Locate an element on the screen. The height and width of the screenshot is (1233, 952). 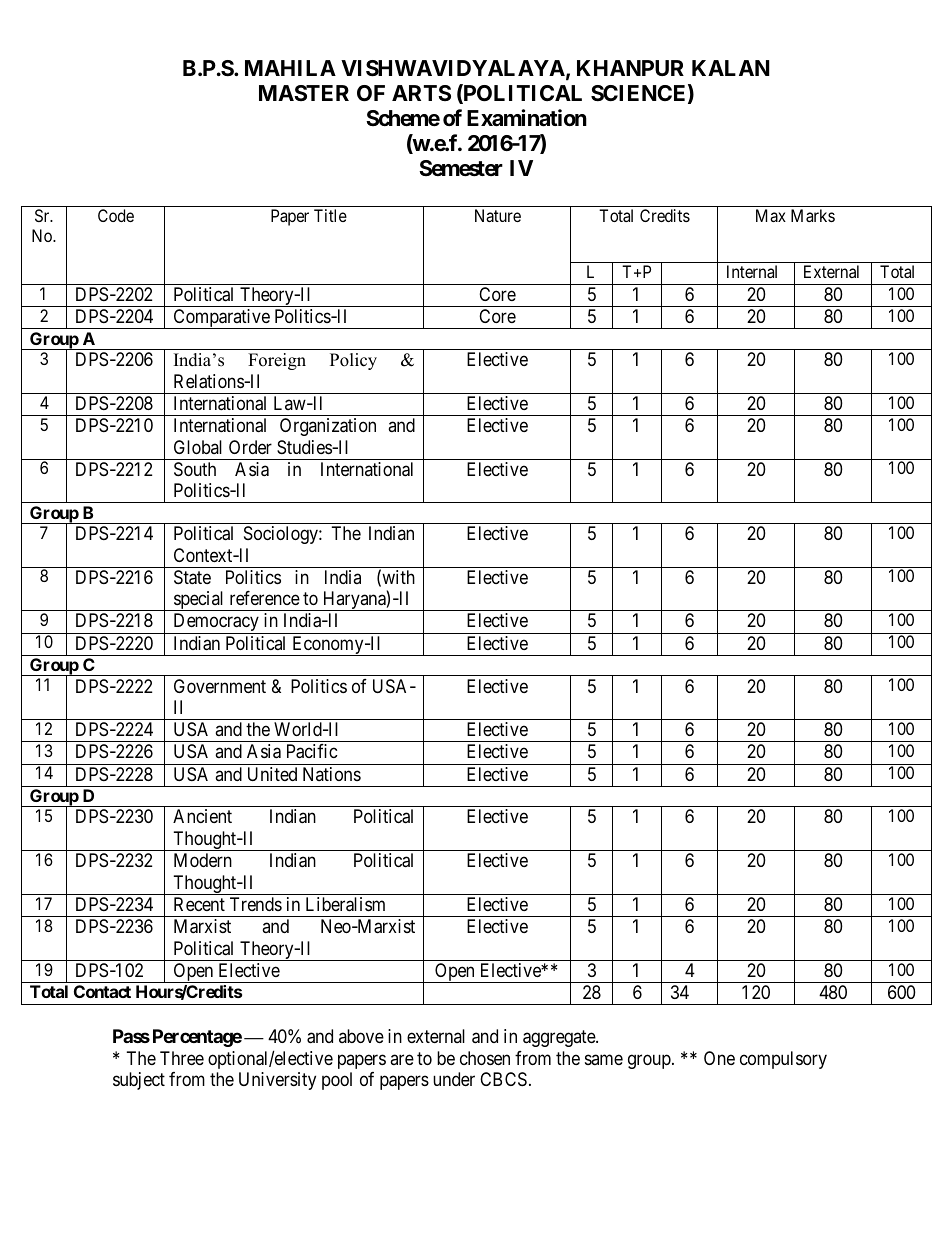
Max is located at coordinates (771, 215).
